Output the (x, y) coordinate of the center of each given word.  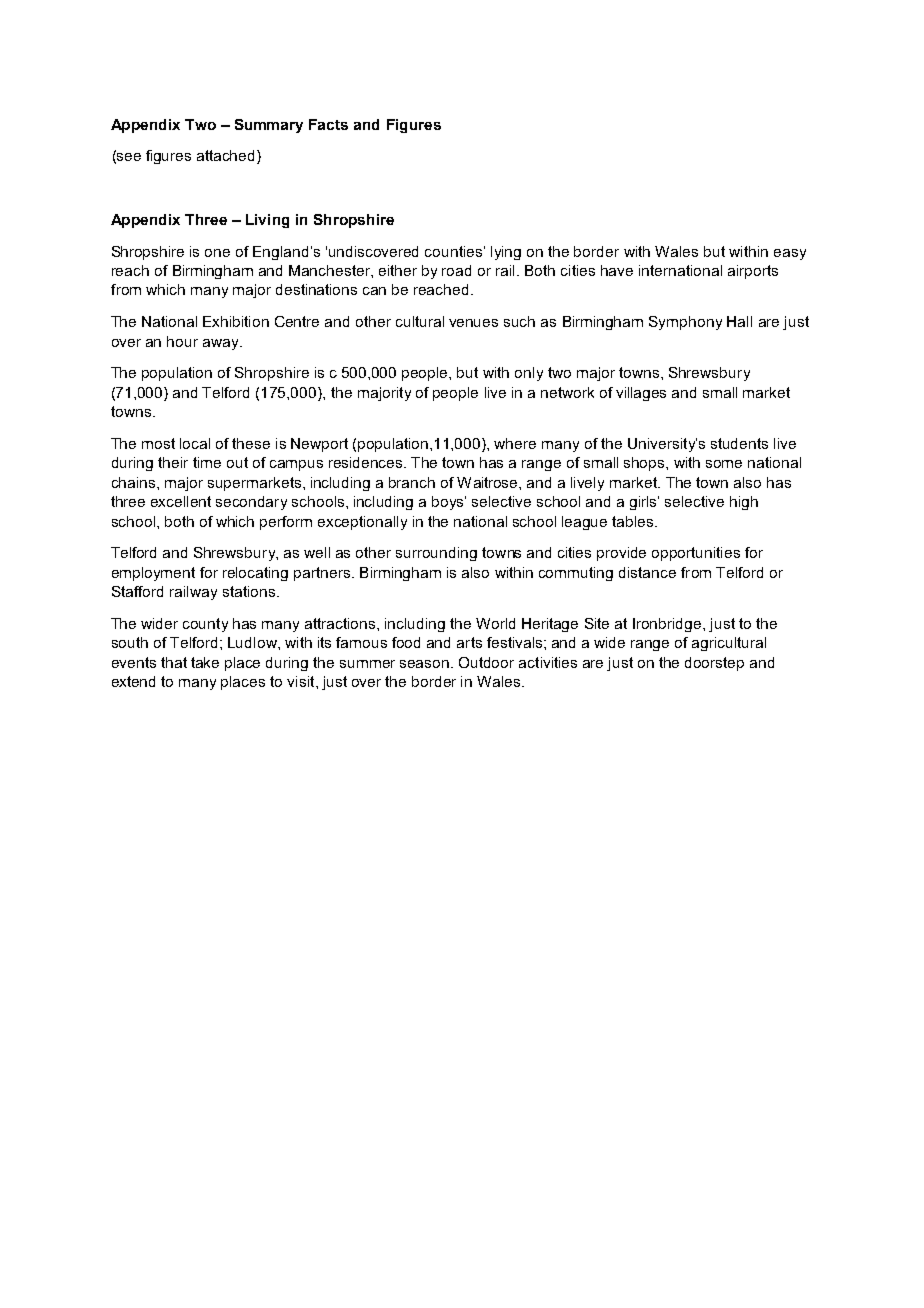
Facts (328, 124)
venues (473, 323)
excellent (181, 501)
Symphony (685, 323)
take (205, 662)
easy (790, 254)
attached (227, 157)
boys (449, 503)
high (744, 503)
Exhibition (236, 321)
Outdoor (486, 662)
